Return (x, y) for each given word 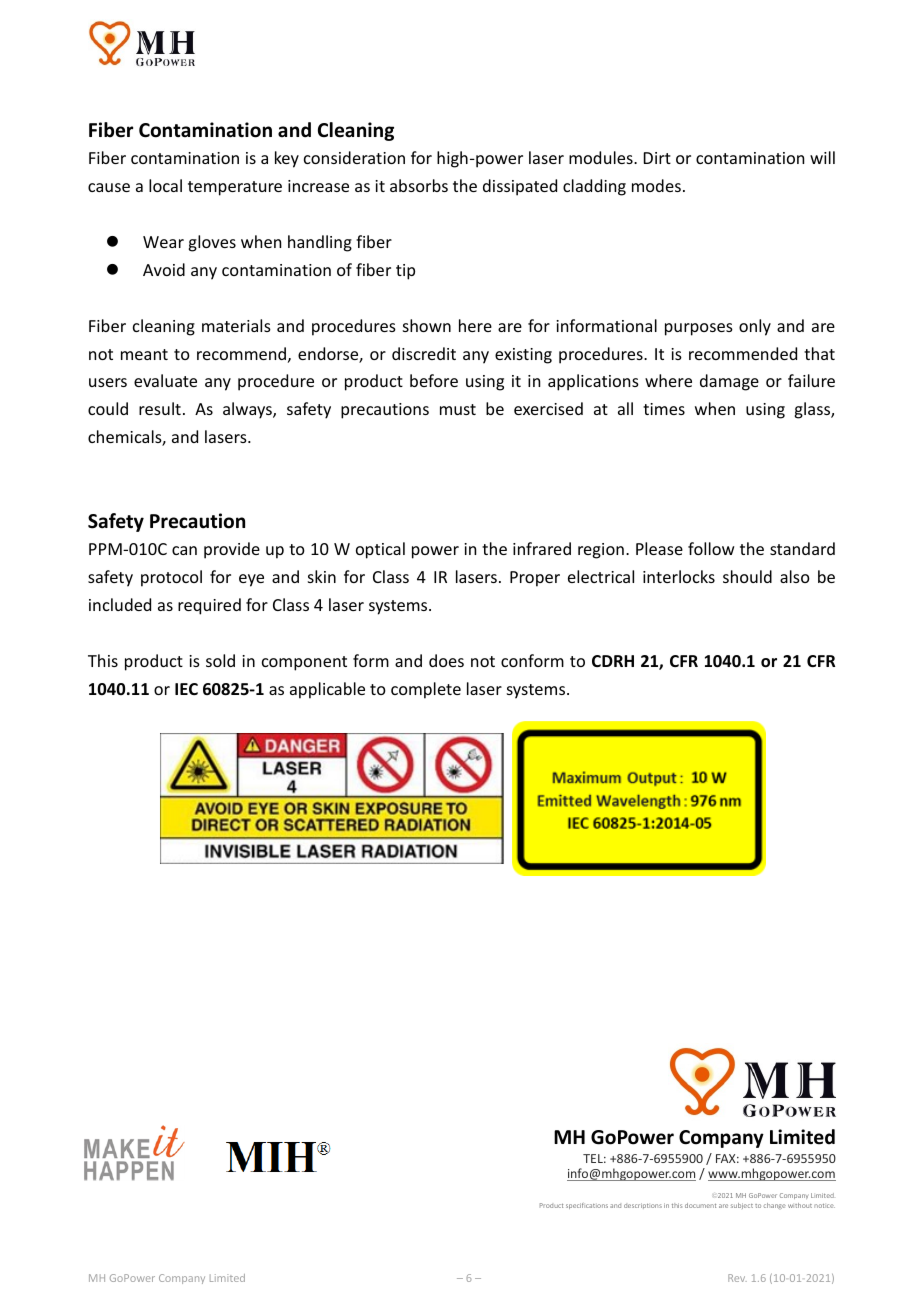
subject (742, 1206)
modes (656, 185)
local (165, 185)
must (458, 409)
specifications (587, 1206)
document (700, 1205)
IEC (186, 689)
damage (729, 382)
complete (426, 690)
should (747, 576)
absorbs (419, 185)
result (160, 408)
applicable (327, 690)
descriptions (643, 1206)
